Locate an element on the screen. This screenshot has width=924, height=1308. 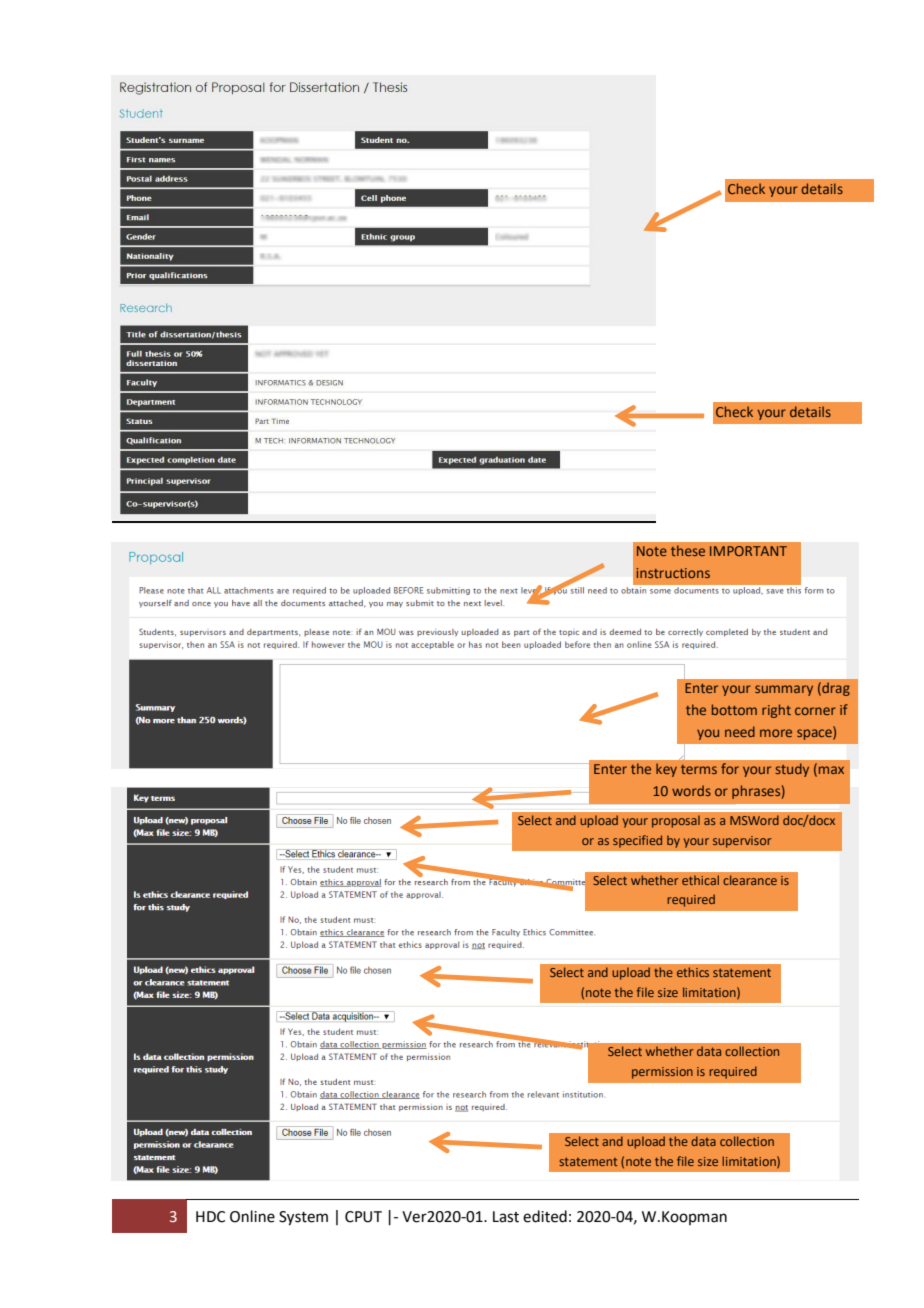
System is located at coordinates (303, 1218).
